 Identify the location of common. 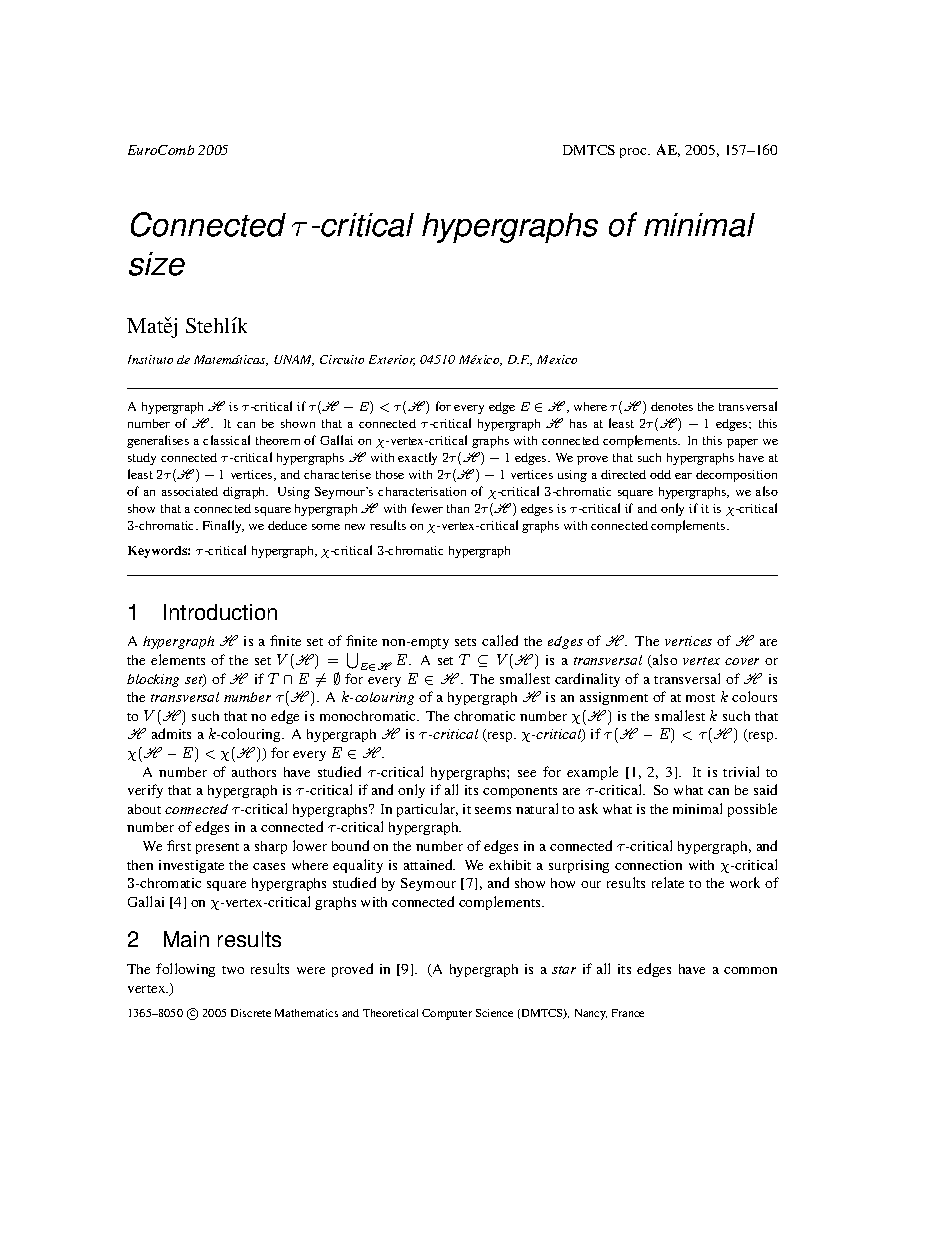
(750, 970).
